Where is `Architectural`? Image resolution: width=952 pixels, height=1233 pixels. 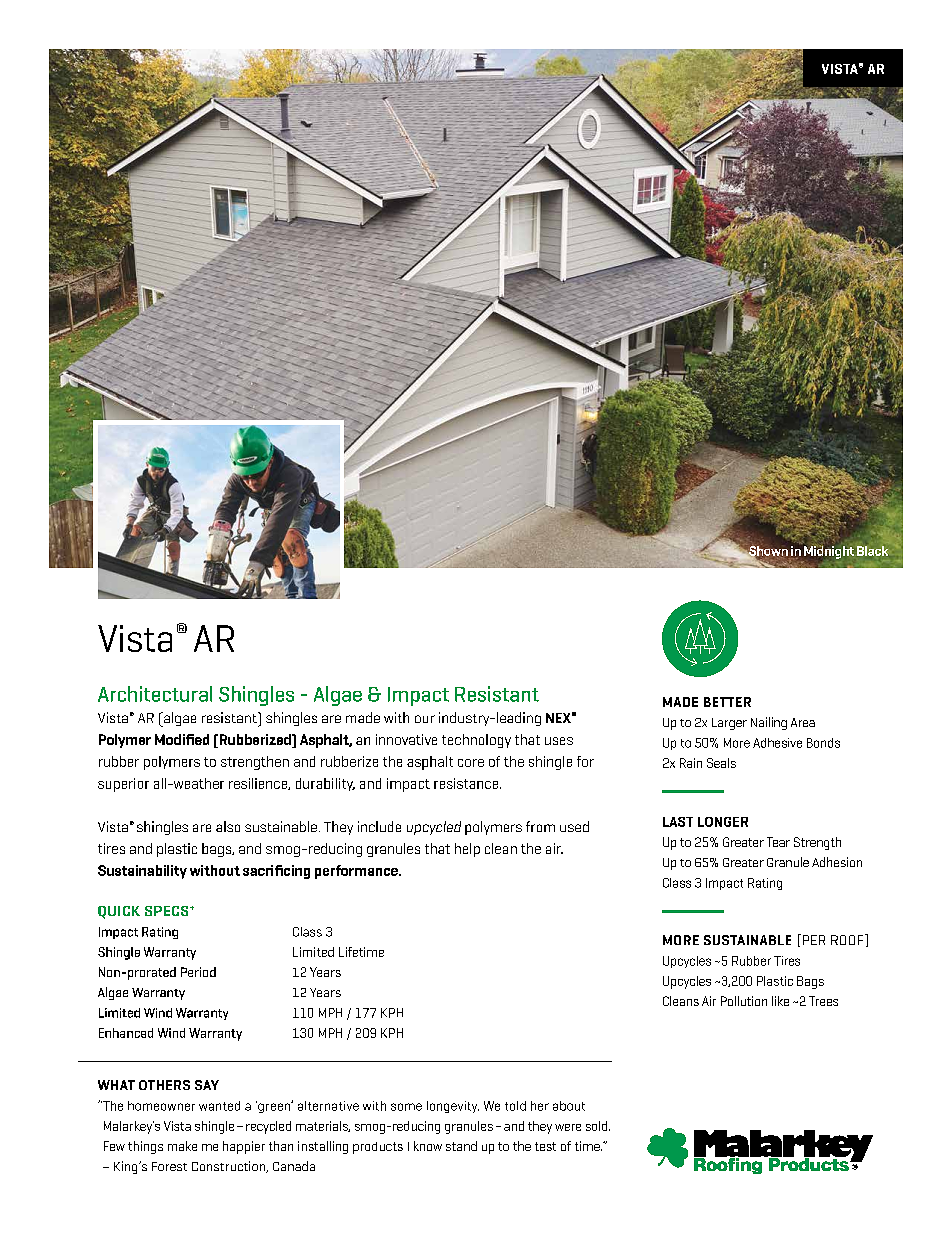 Architectural is located at coordinates (155, 694).
